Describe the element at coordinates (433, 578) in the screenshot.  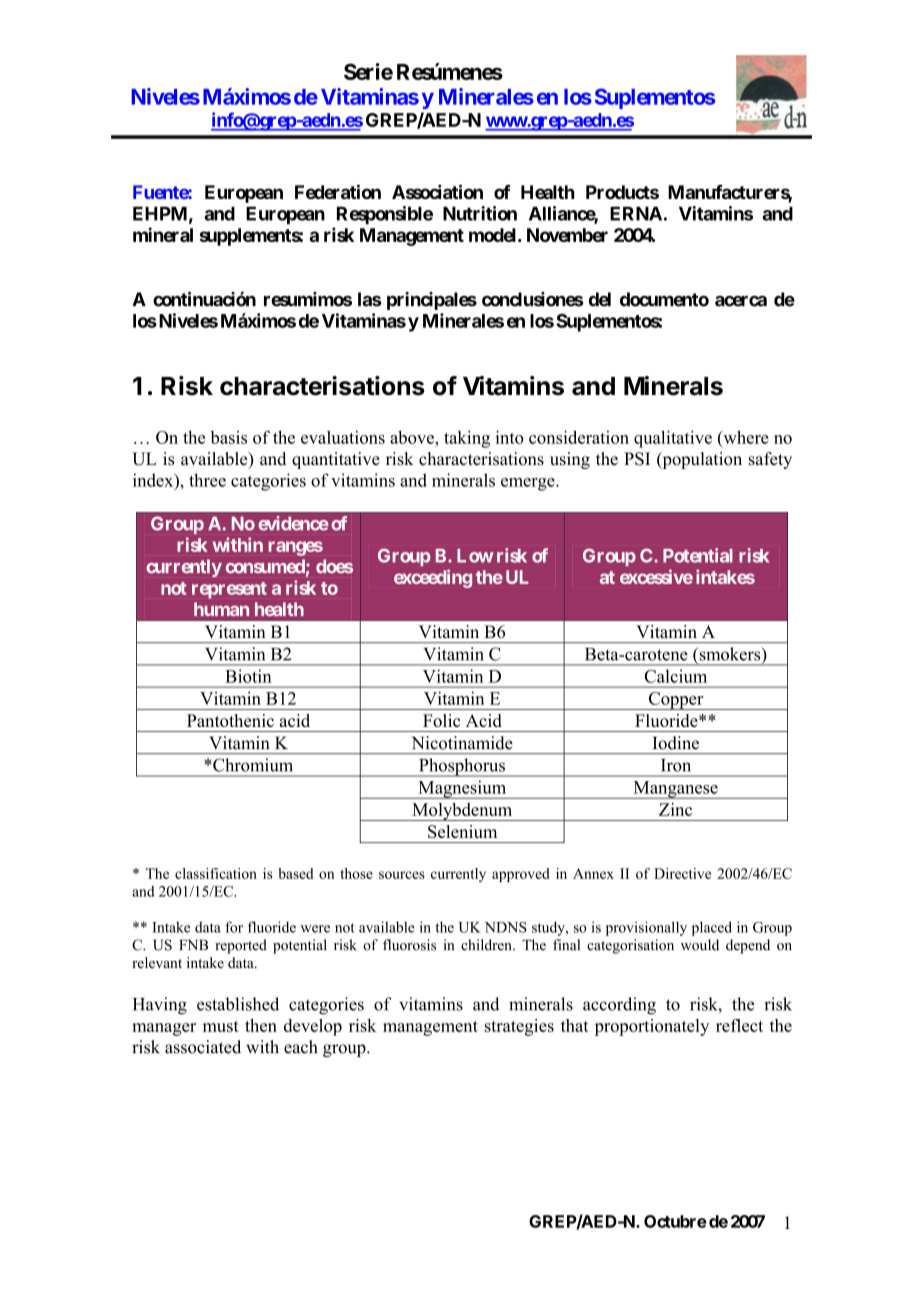
I see `exceeding` at that location.
